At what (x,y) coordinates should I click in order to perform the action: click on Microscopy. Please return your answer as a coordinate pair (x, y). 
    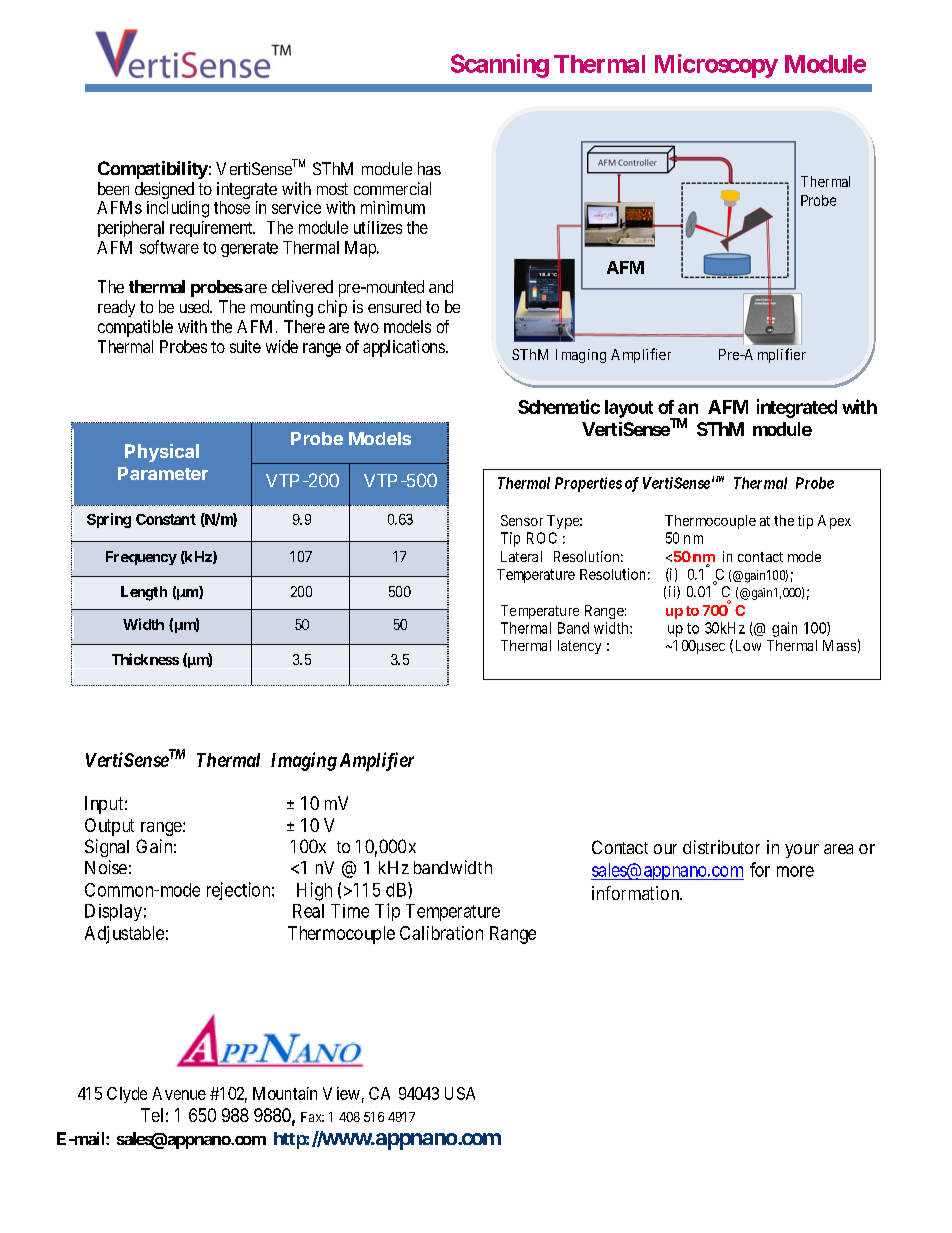
    Looking at the image, I should click on (716, 66).
